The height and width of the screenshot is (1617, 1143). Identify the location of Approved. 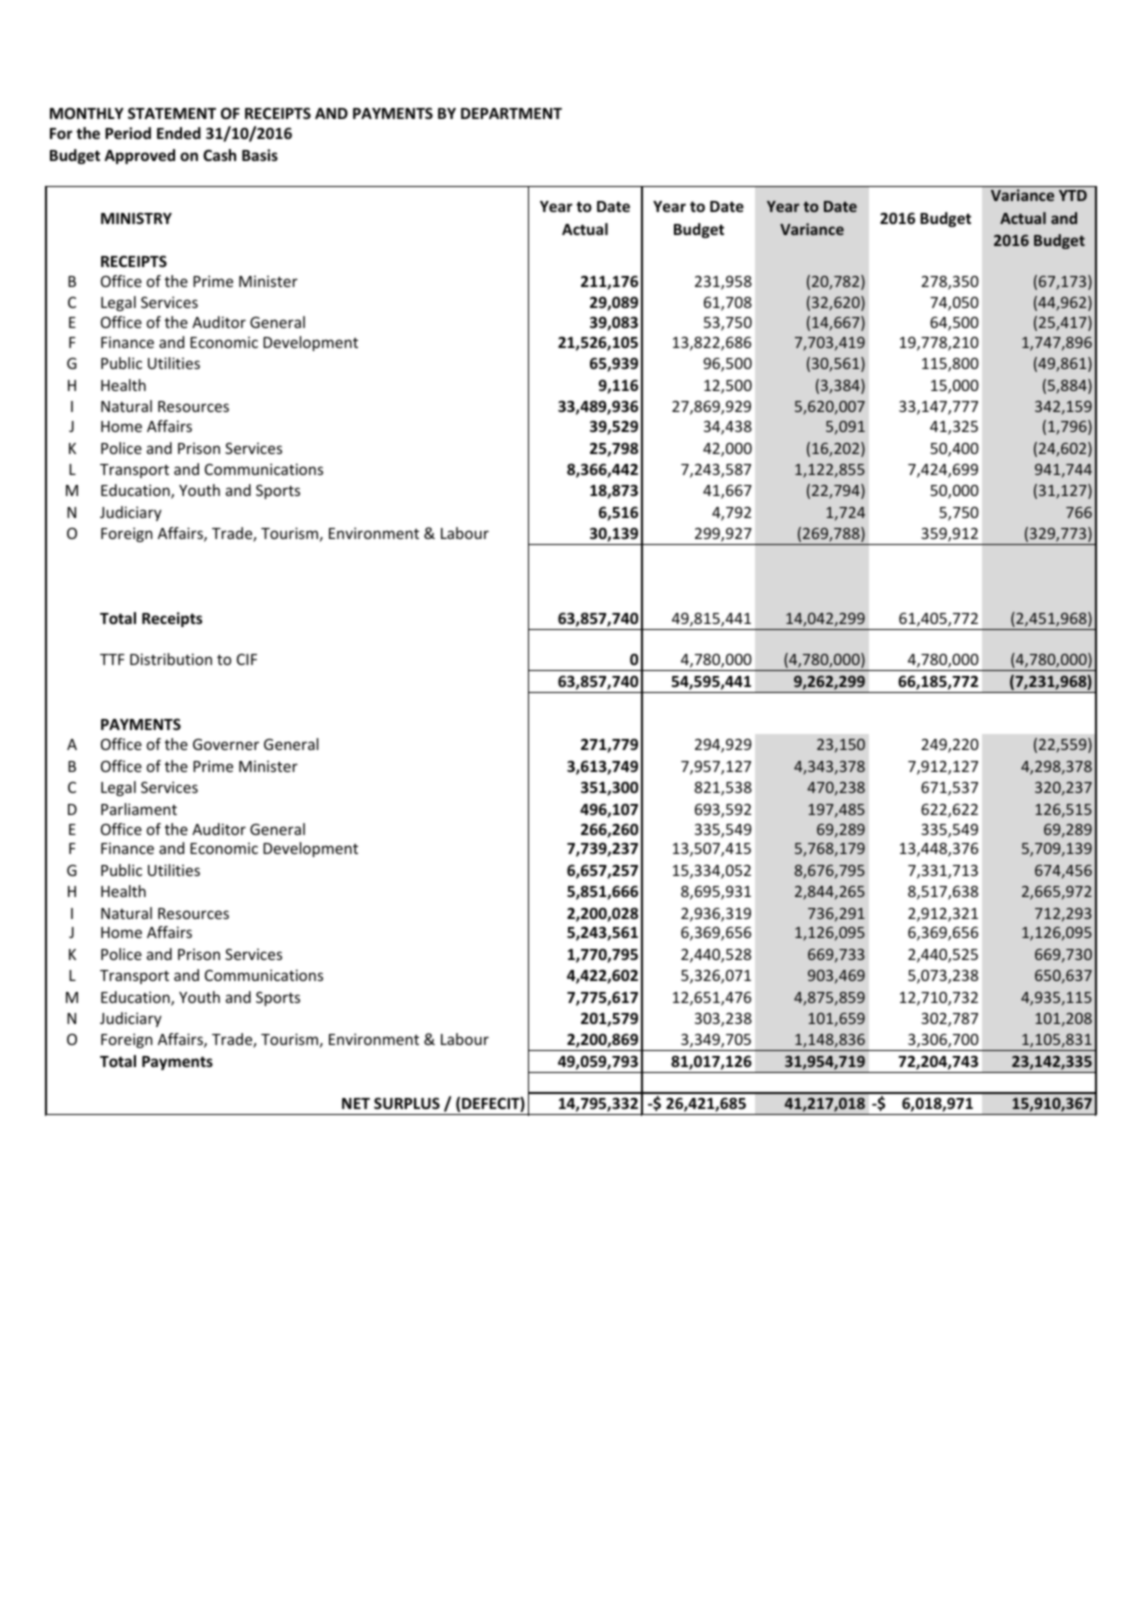
(139, 156).
